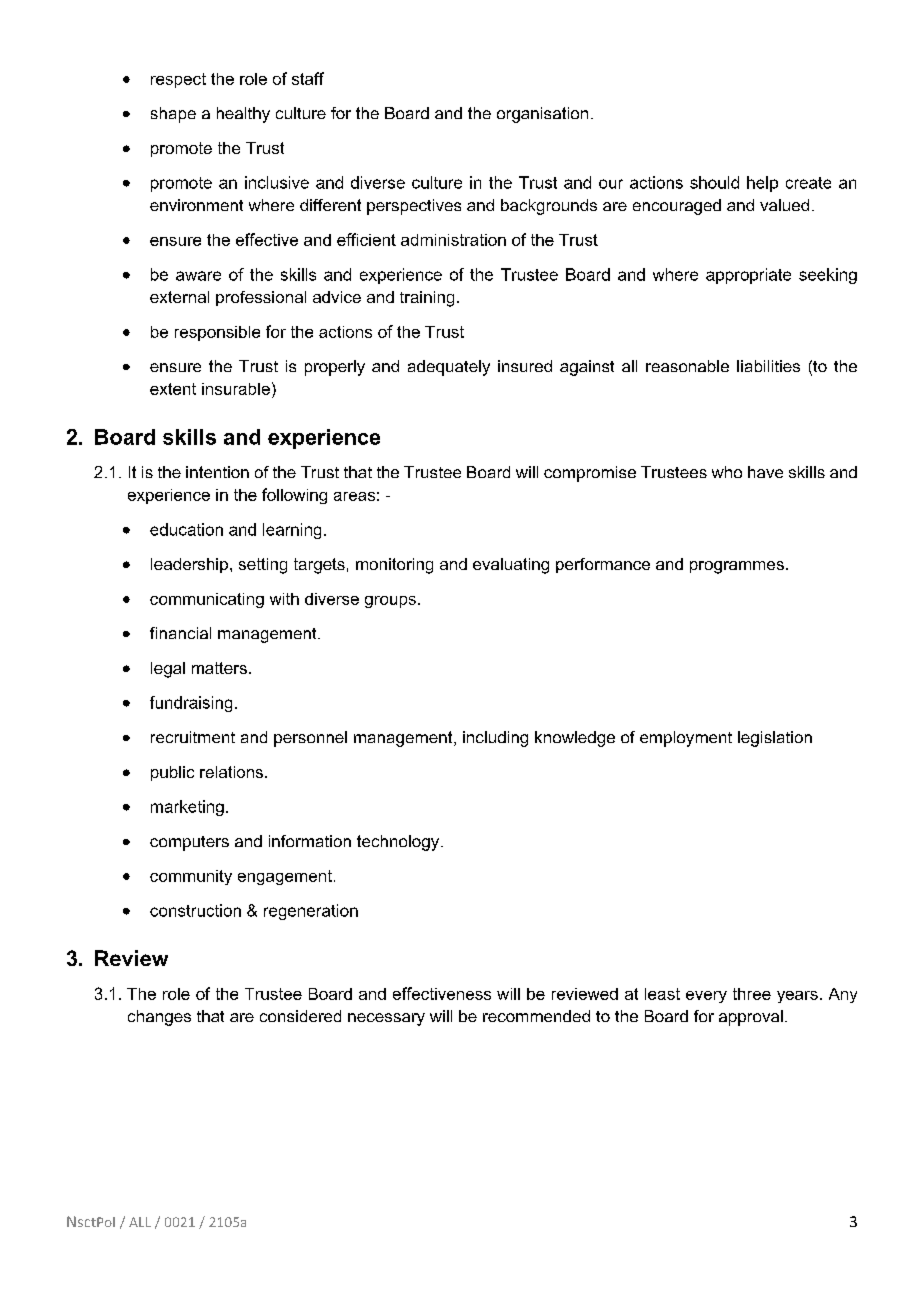  Describe the element at coordinates (762, 184) in the screenshot. I see `help` at that location.
